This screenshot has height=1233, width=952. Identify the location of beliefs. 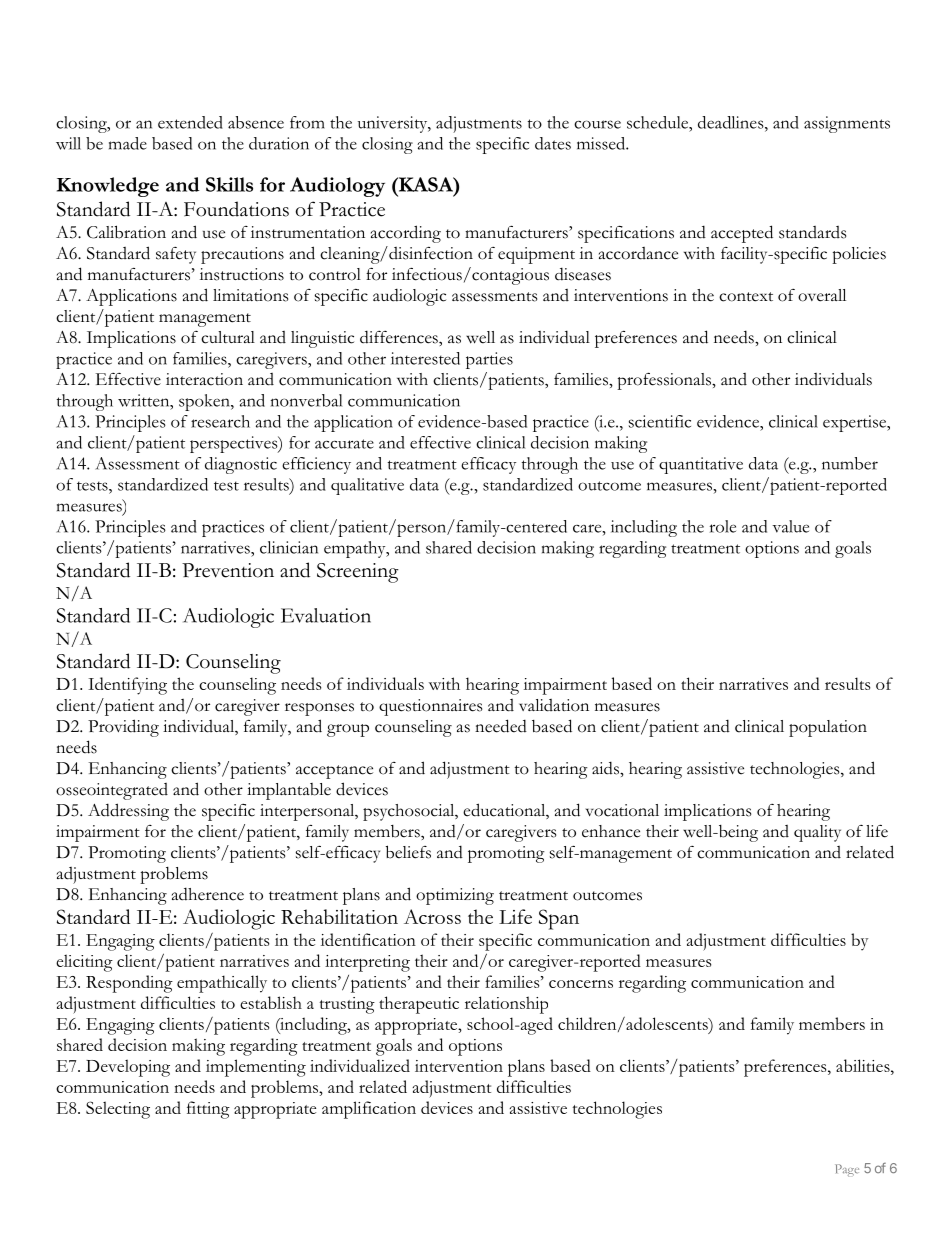
(408, 852).
